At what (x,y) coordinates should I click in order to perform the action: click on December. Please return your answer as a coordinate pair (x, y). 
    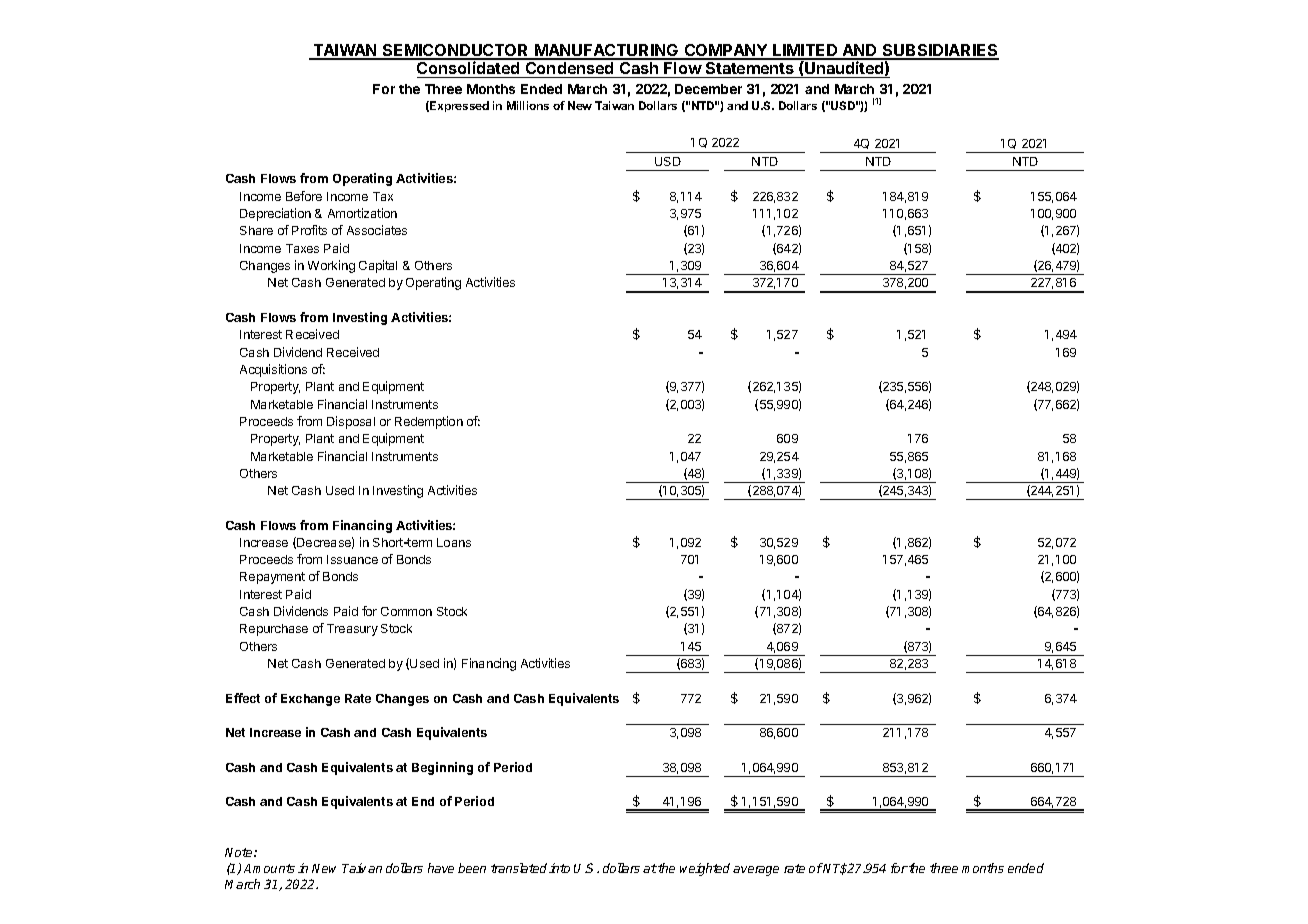
    Looking at the image, I should click on (708, 89).
